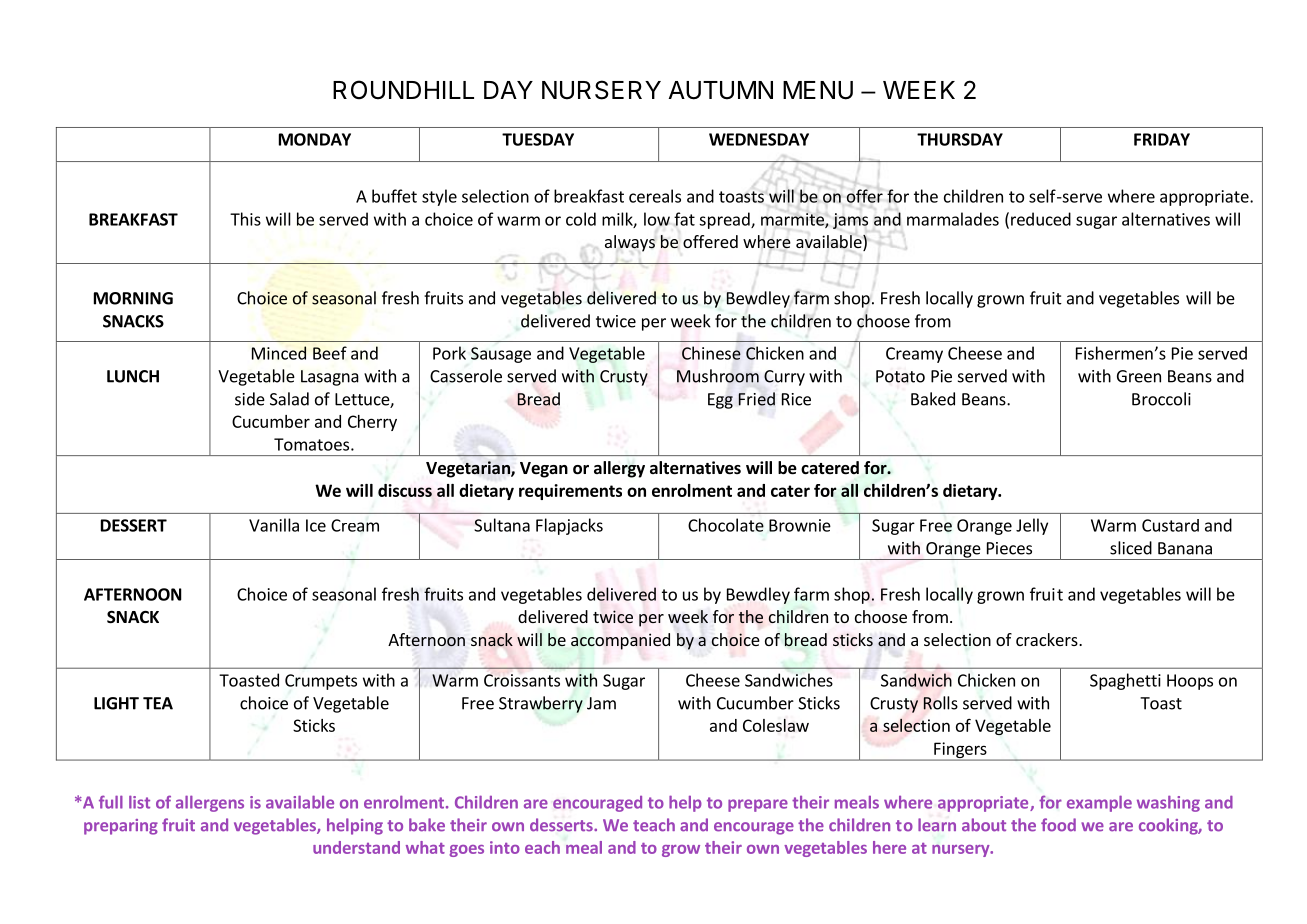  I want to click on AUTUMN, so click(720, 90).
